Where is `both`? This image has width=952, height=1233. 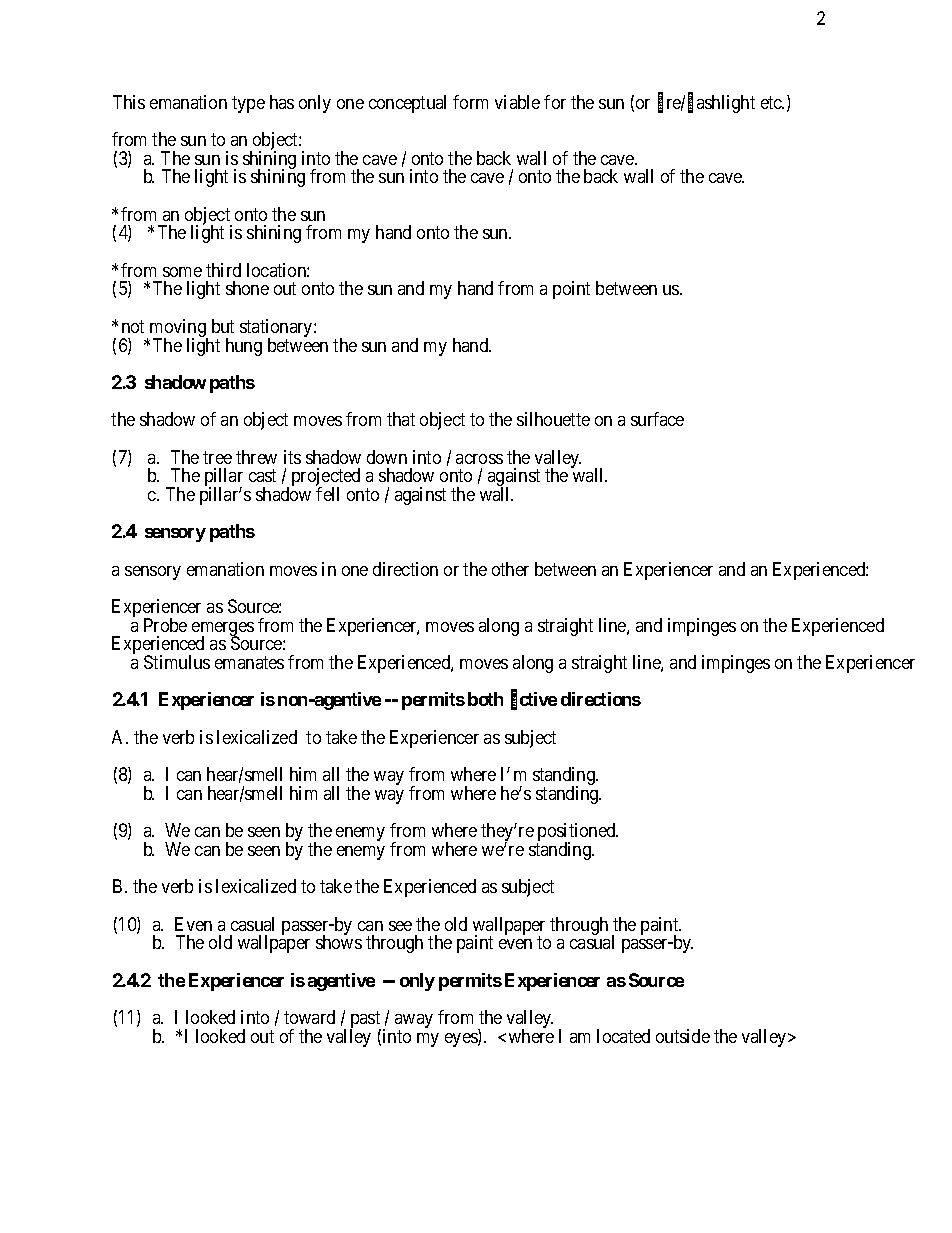
both is located at coordinates (485, 699).
